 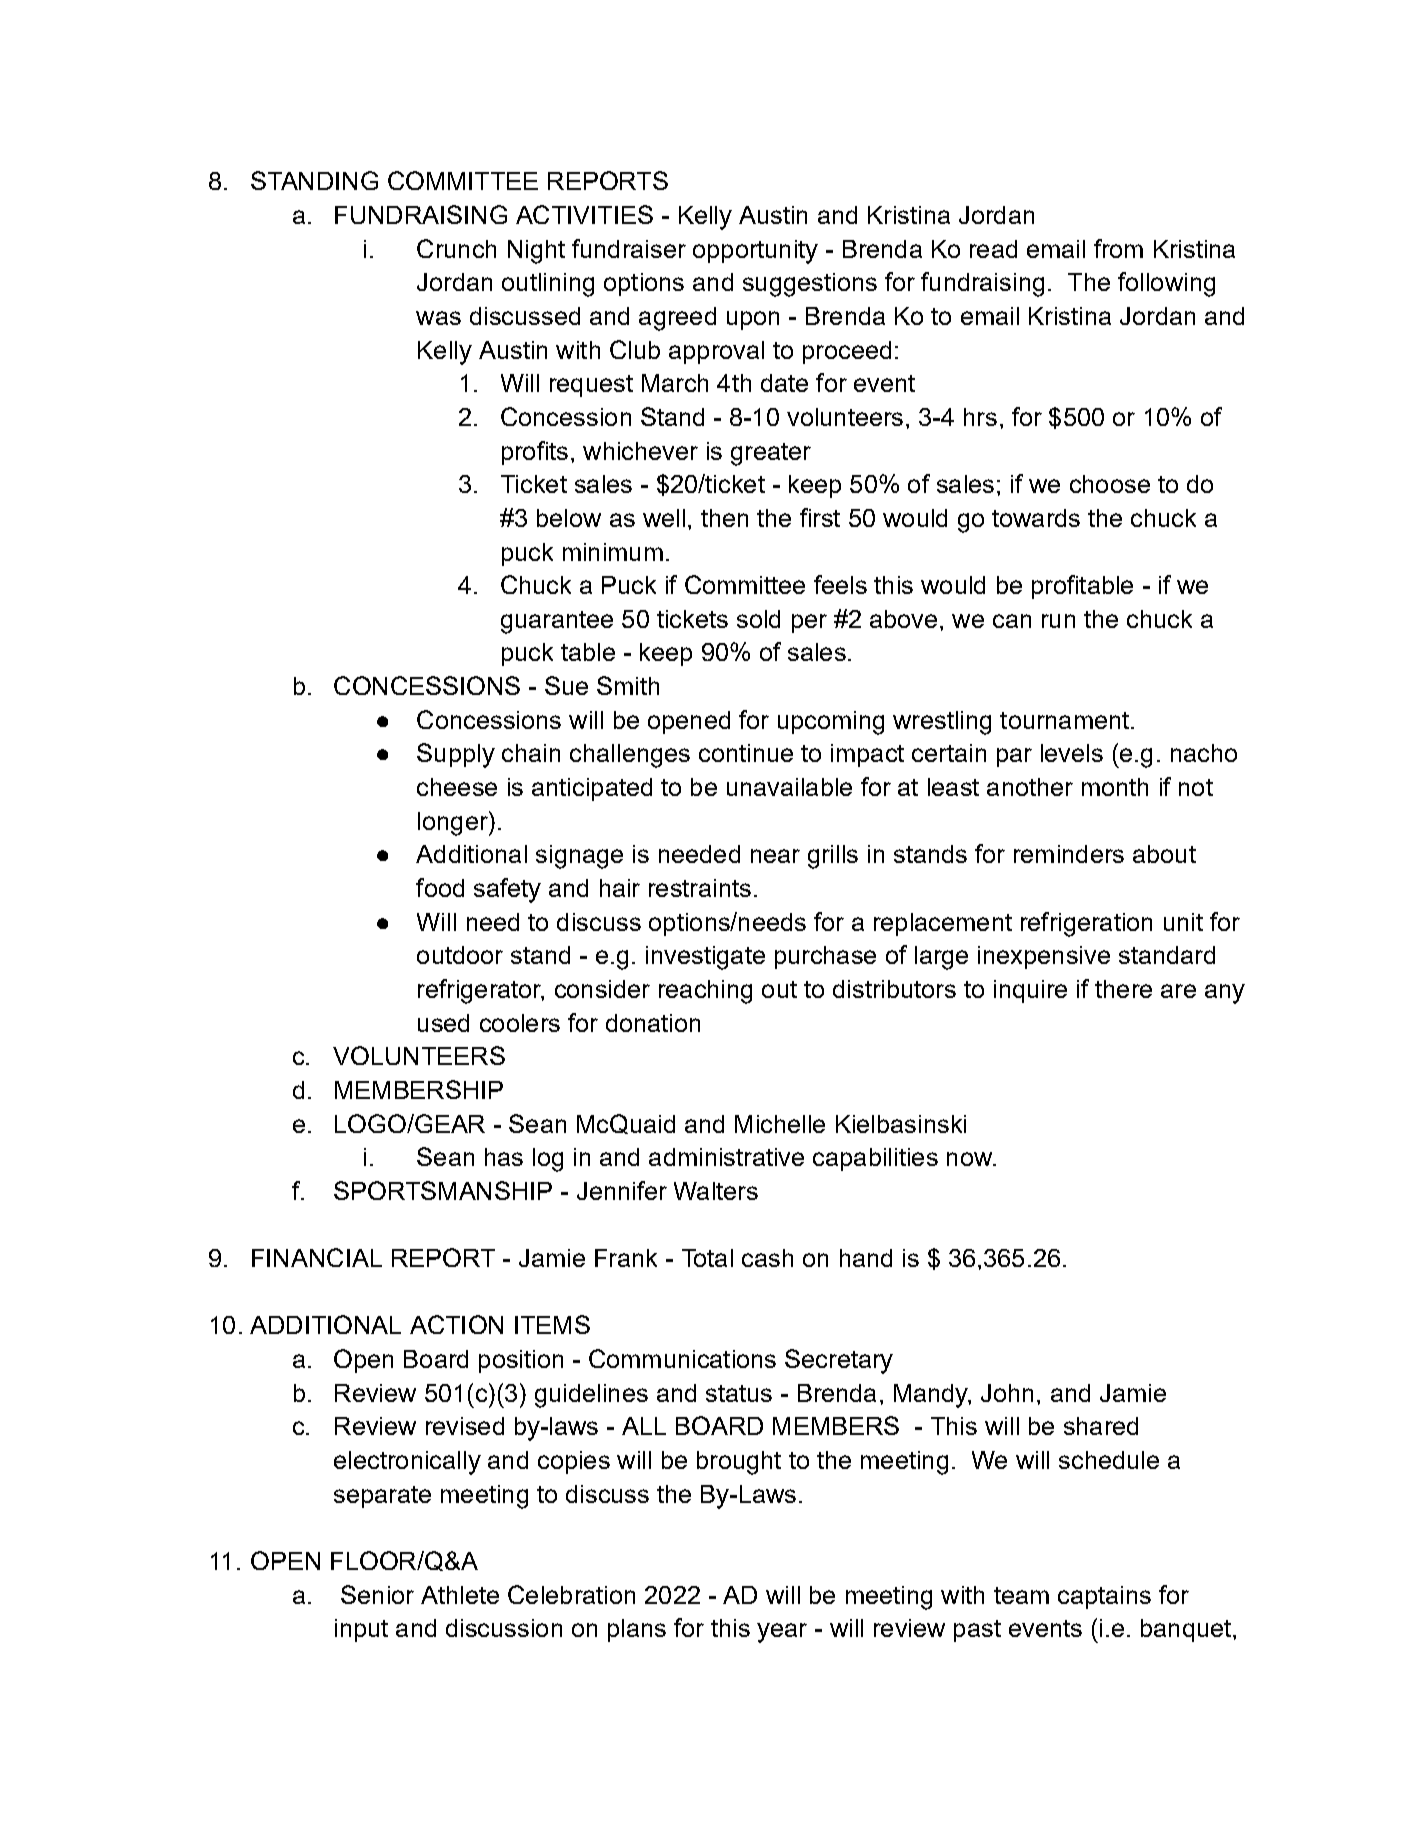 What do you see at coordinates (443, 1190) in the screenshot?
I see `SPORTSMANSHIP` at bounding box center [443, 1190].
